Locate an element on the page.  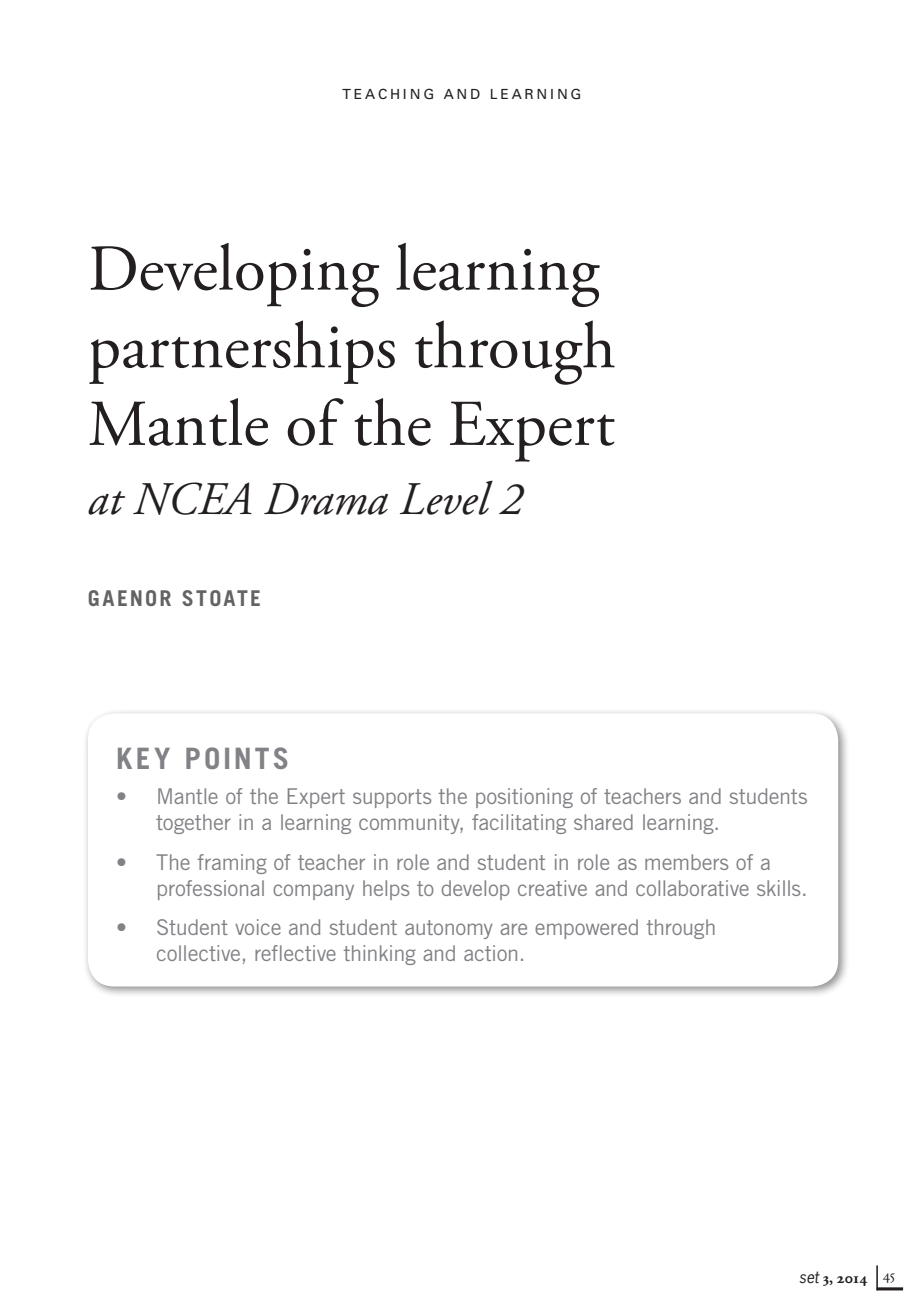
partnerships is located at coordinates (242, 352).
